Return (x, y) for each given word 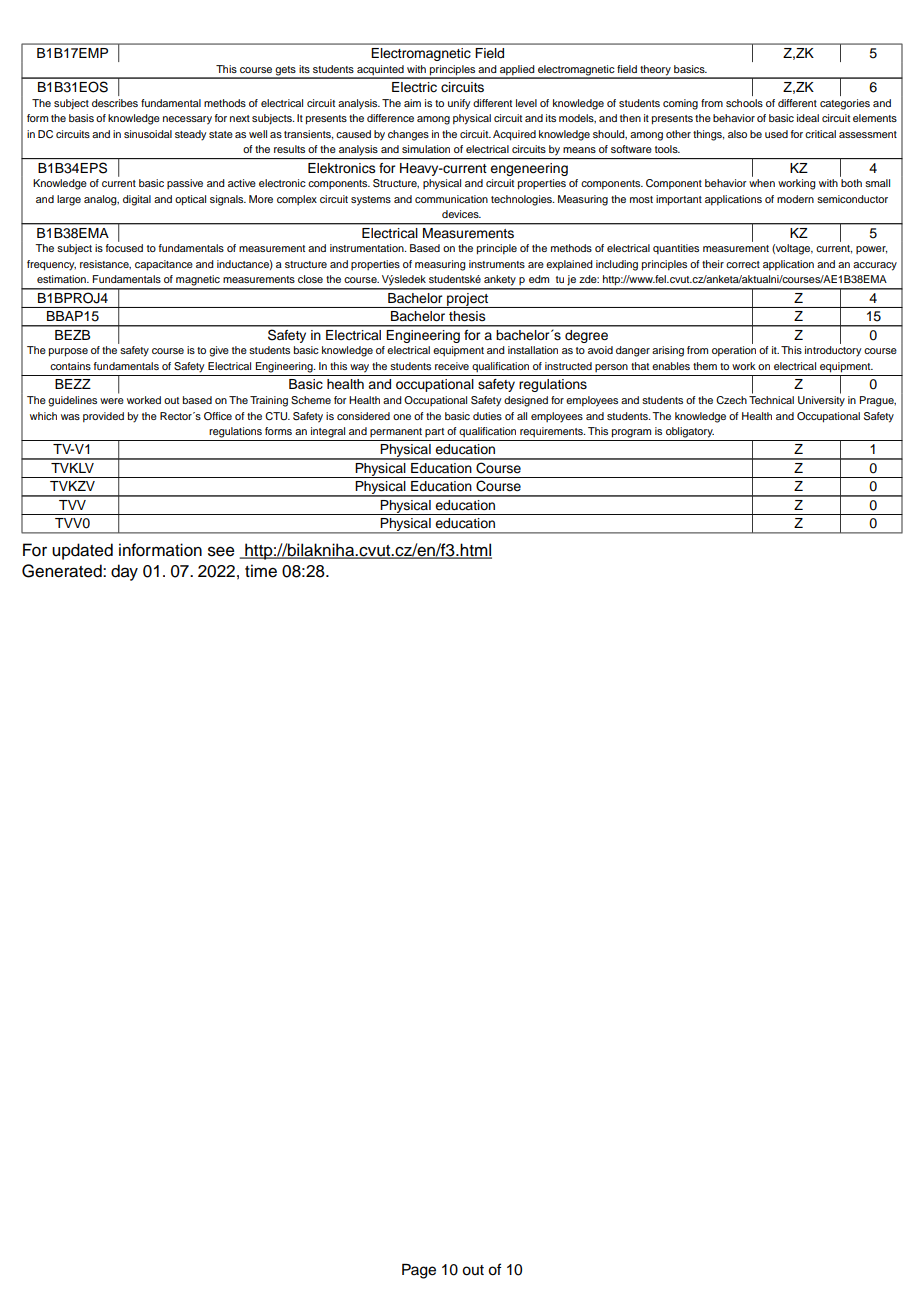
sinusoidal (148, 134)
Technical (771, 400)
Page (419, 1271)
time (261, 571)
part (434, 432)
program (631, 433)
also (737, 134)
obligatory (690, 432)
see (221, 551)
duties (487, 416)
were (112, 401)
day (124, 572)
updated (82, 551)
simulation (426, 149)
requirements (552, 432)
